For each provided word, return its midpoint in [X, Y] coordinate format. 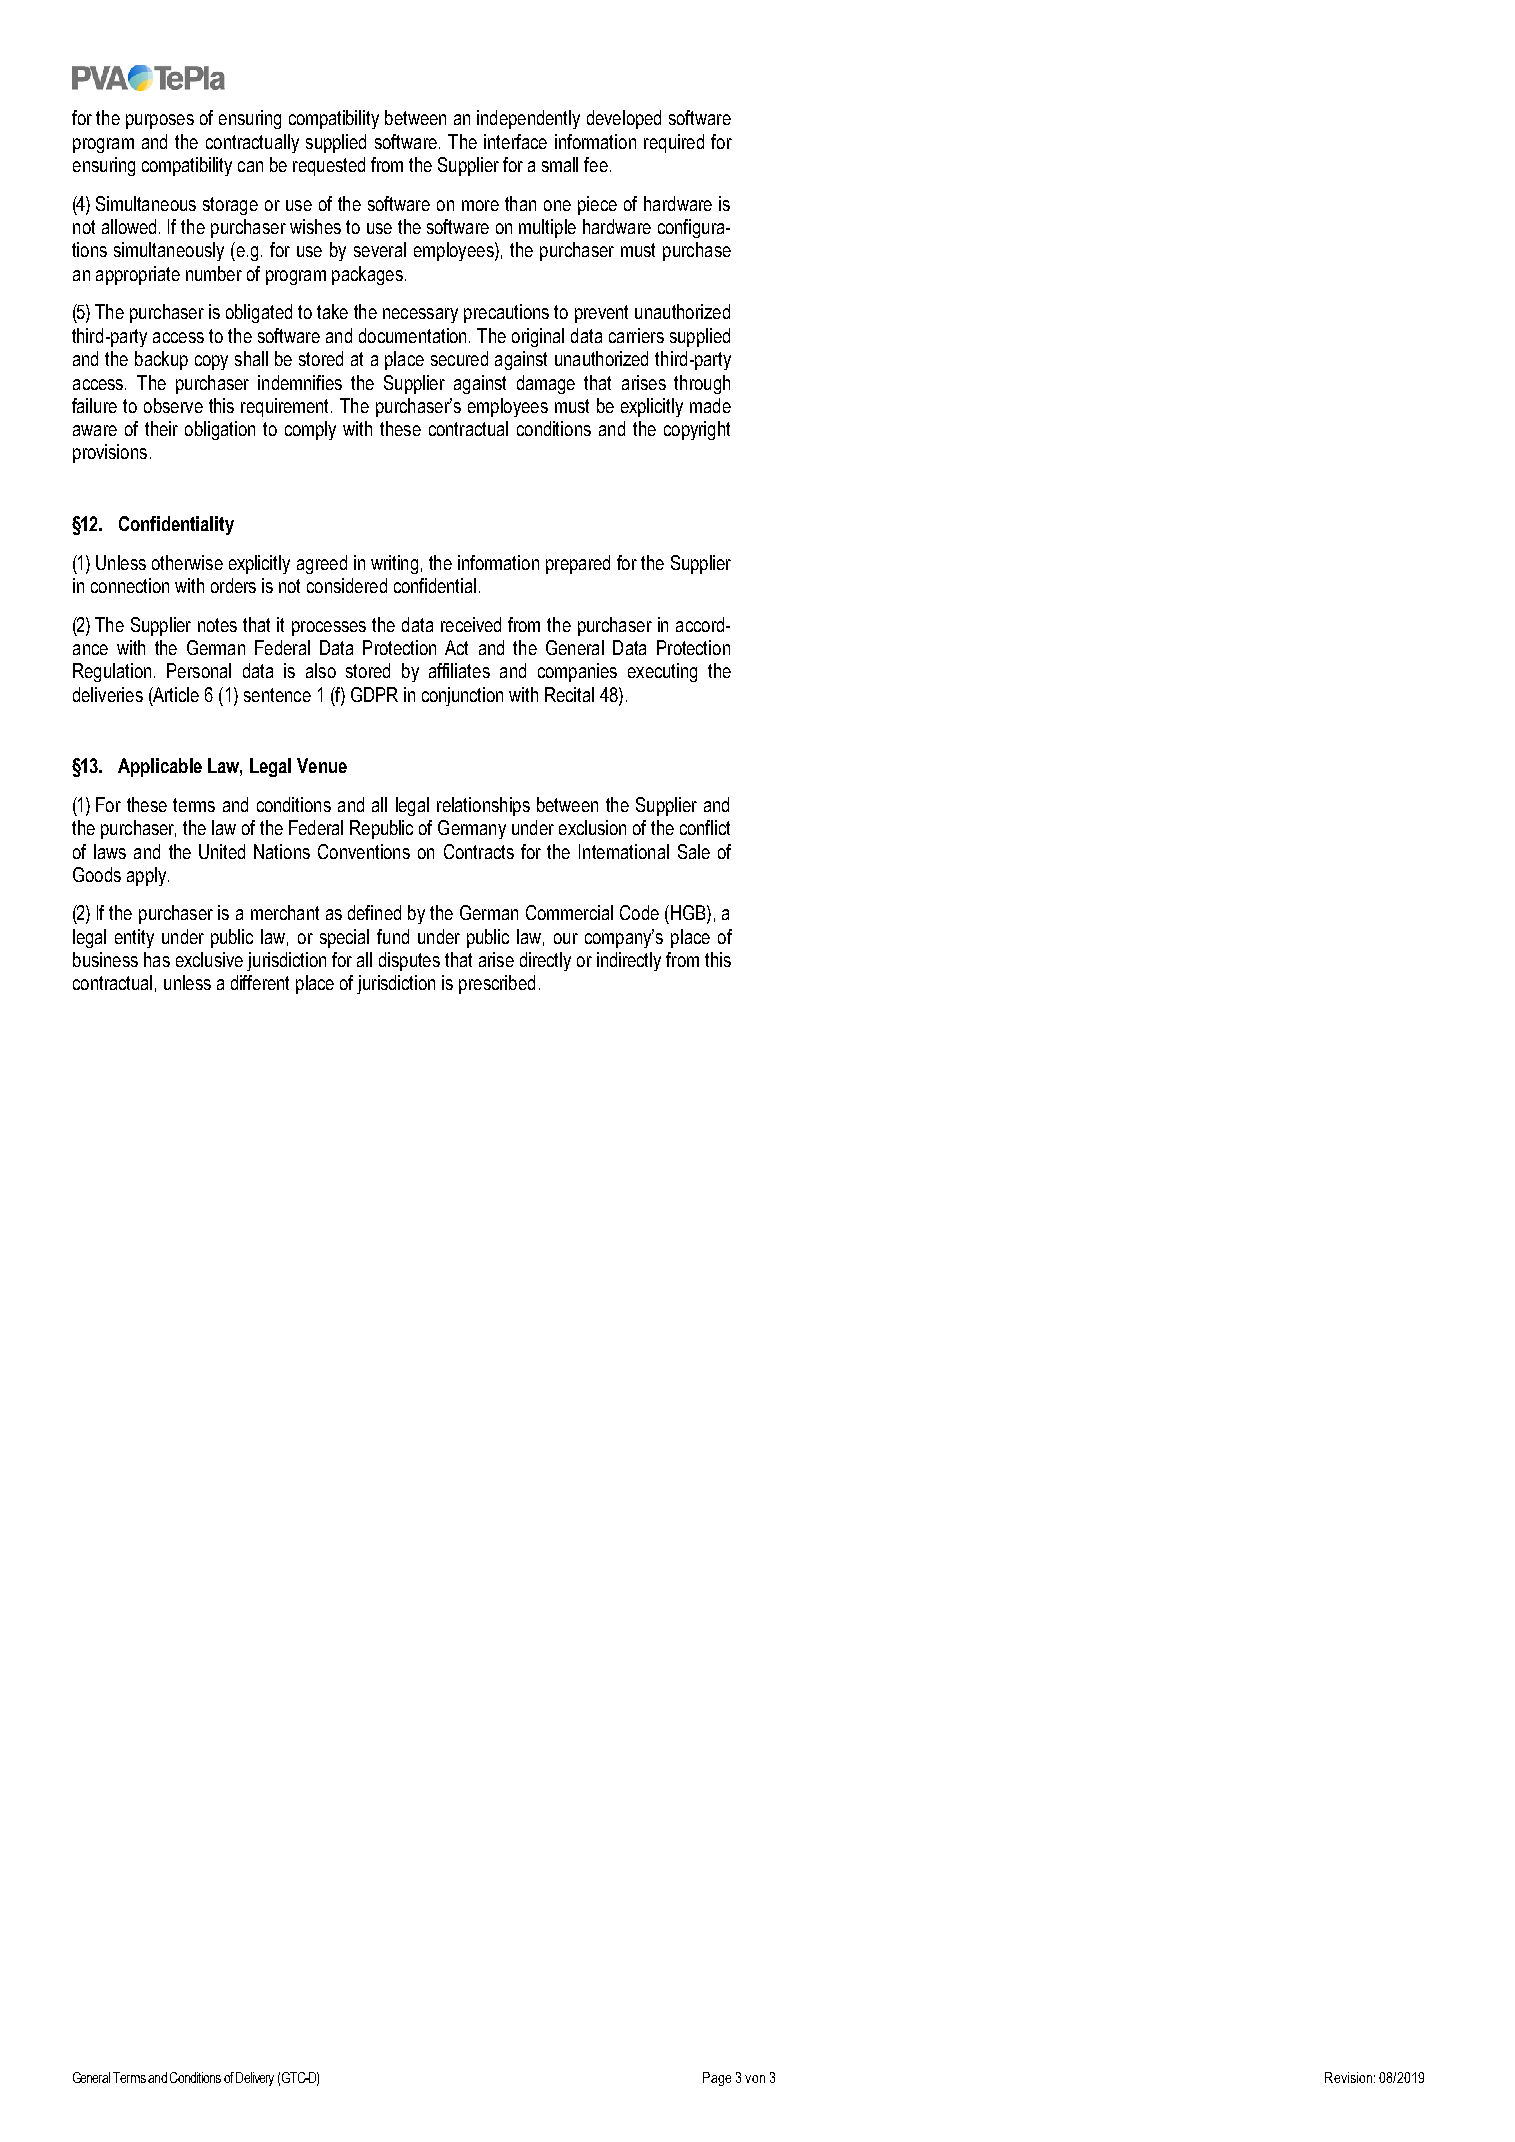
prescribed [497, 984]
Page [717, 2079]
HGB [689, 914]
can [250, 166]
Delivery [255, 2079]
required [674, 143]
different [260, 982]
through [702, 384]
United [222, 851]
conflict [705, 827]
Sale [694, 851]
